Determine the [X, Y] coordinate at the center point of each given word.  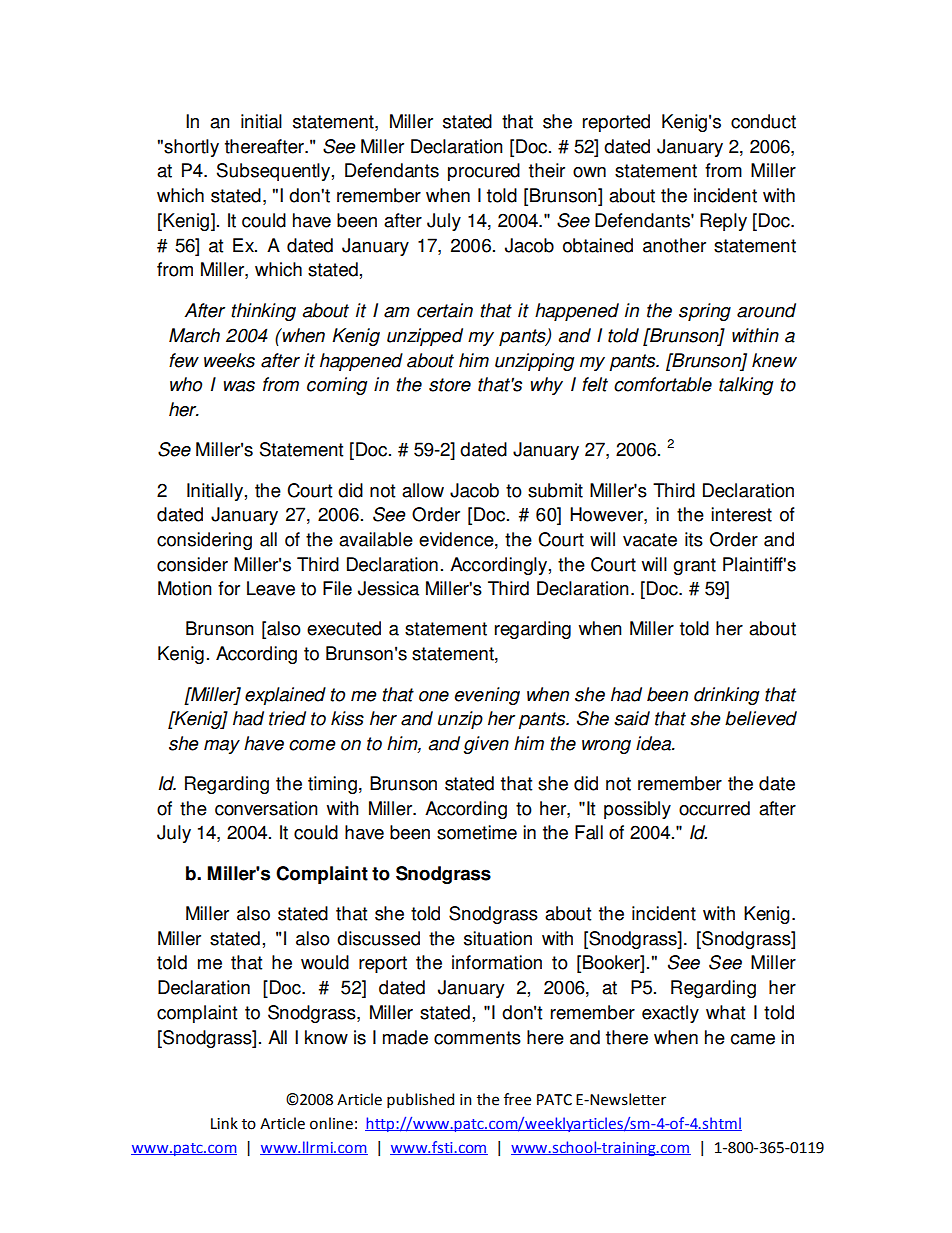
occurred [714, 808]
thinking [263, 312]
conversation [266, 808]
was [239, 386]
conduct [763, 121]
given [486, 745]
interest [741, 514]
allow [423, 490]
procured [484, 172]
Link [224, 1123]
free [517, 1099]
